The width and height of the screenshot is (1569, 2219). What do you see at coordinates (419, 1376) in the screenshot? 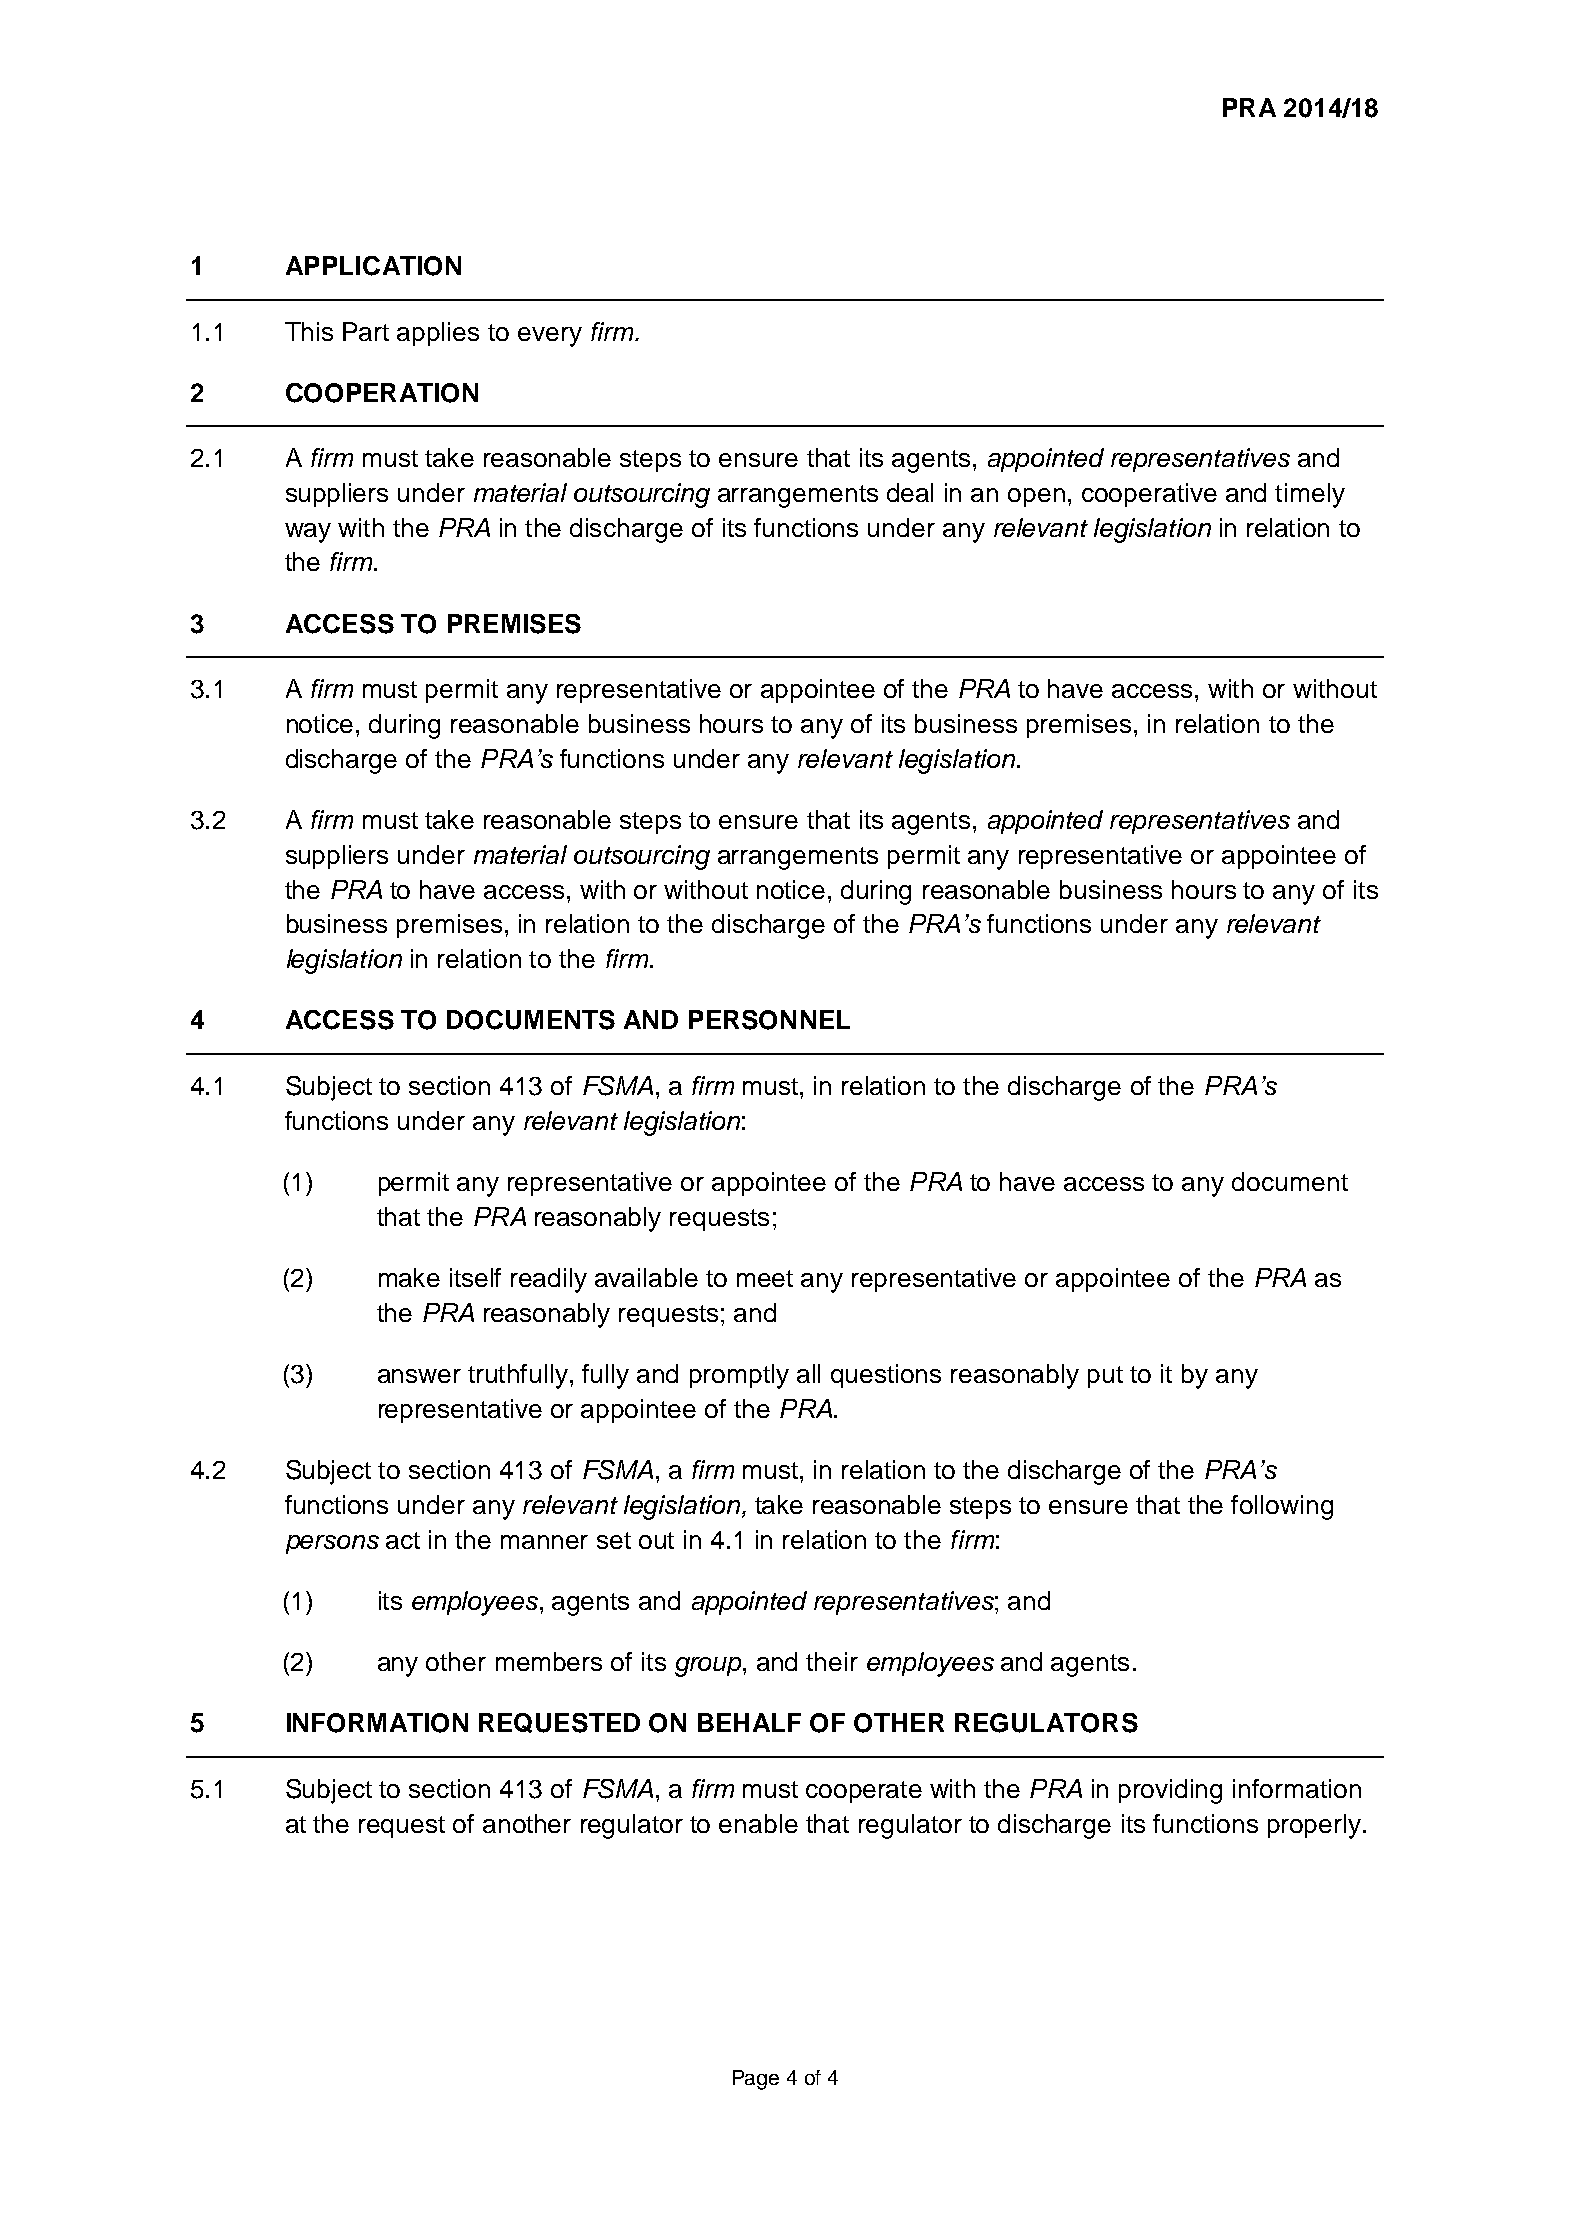
I see `answer` at bounding box center [419, 1376].
